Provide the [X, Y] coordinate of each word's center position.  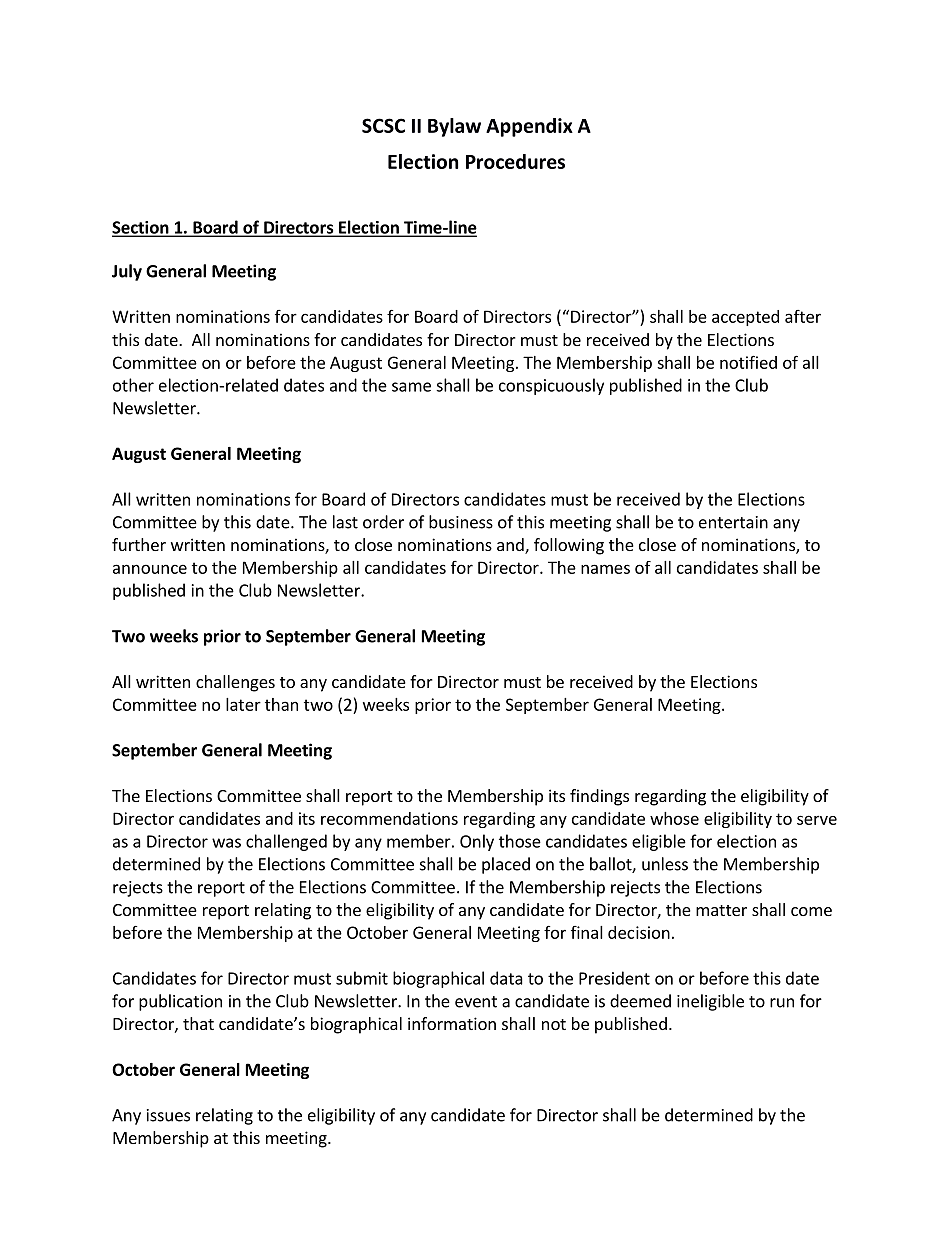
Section [141, 228]
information [452, 1023]
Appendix [529, 127]
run [782, 1003]
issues [168, 1115]
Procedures [515, 161]
